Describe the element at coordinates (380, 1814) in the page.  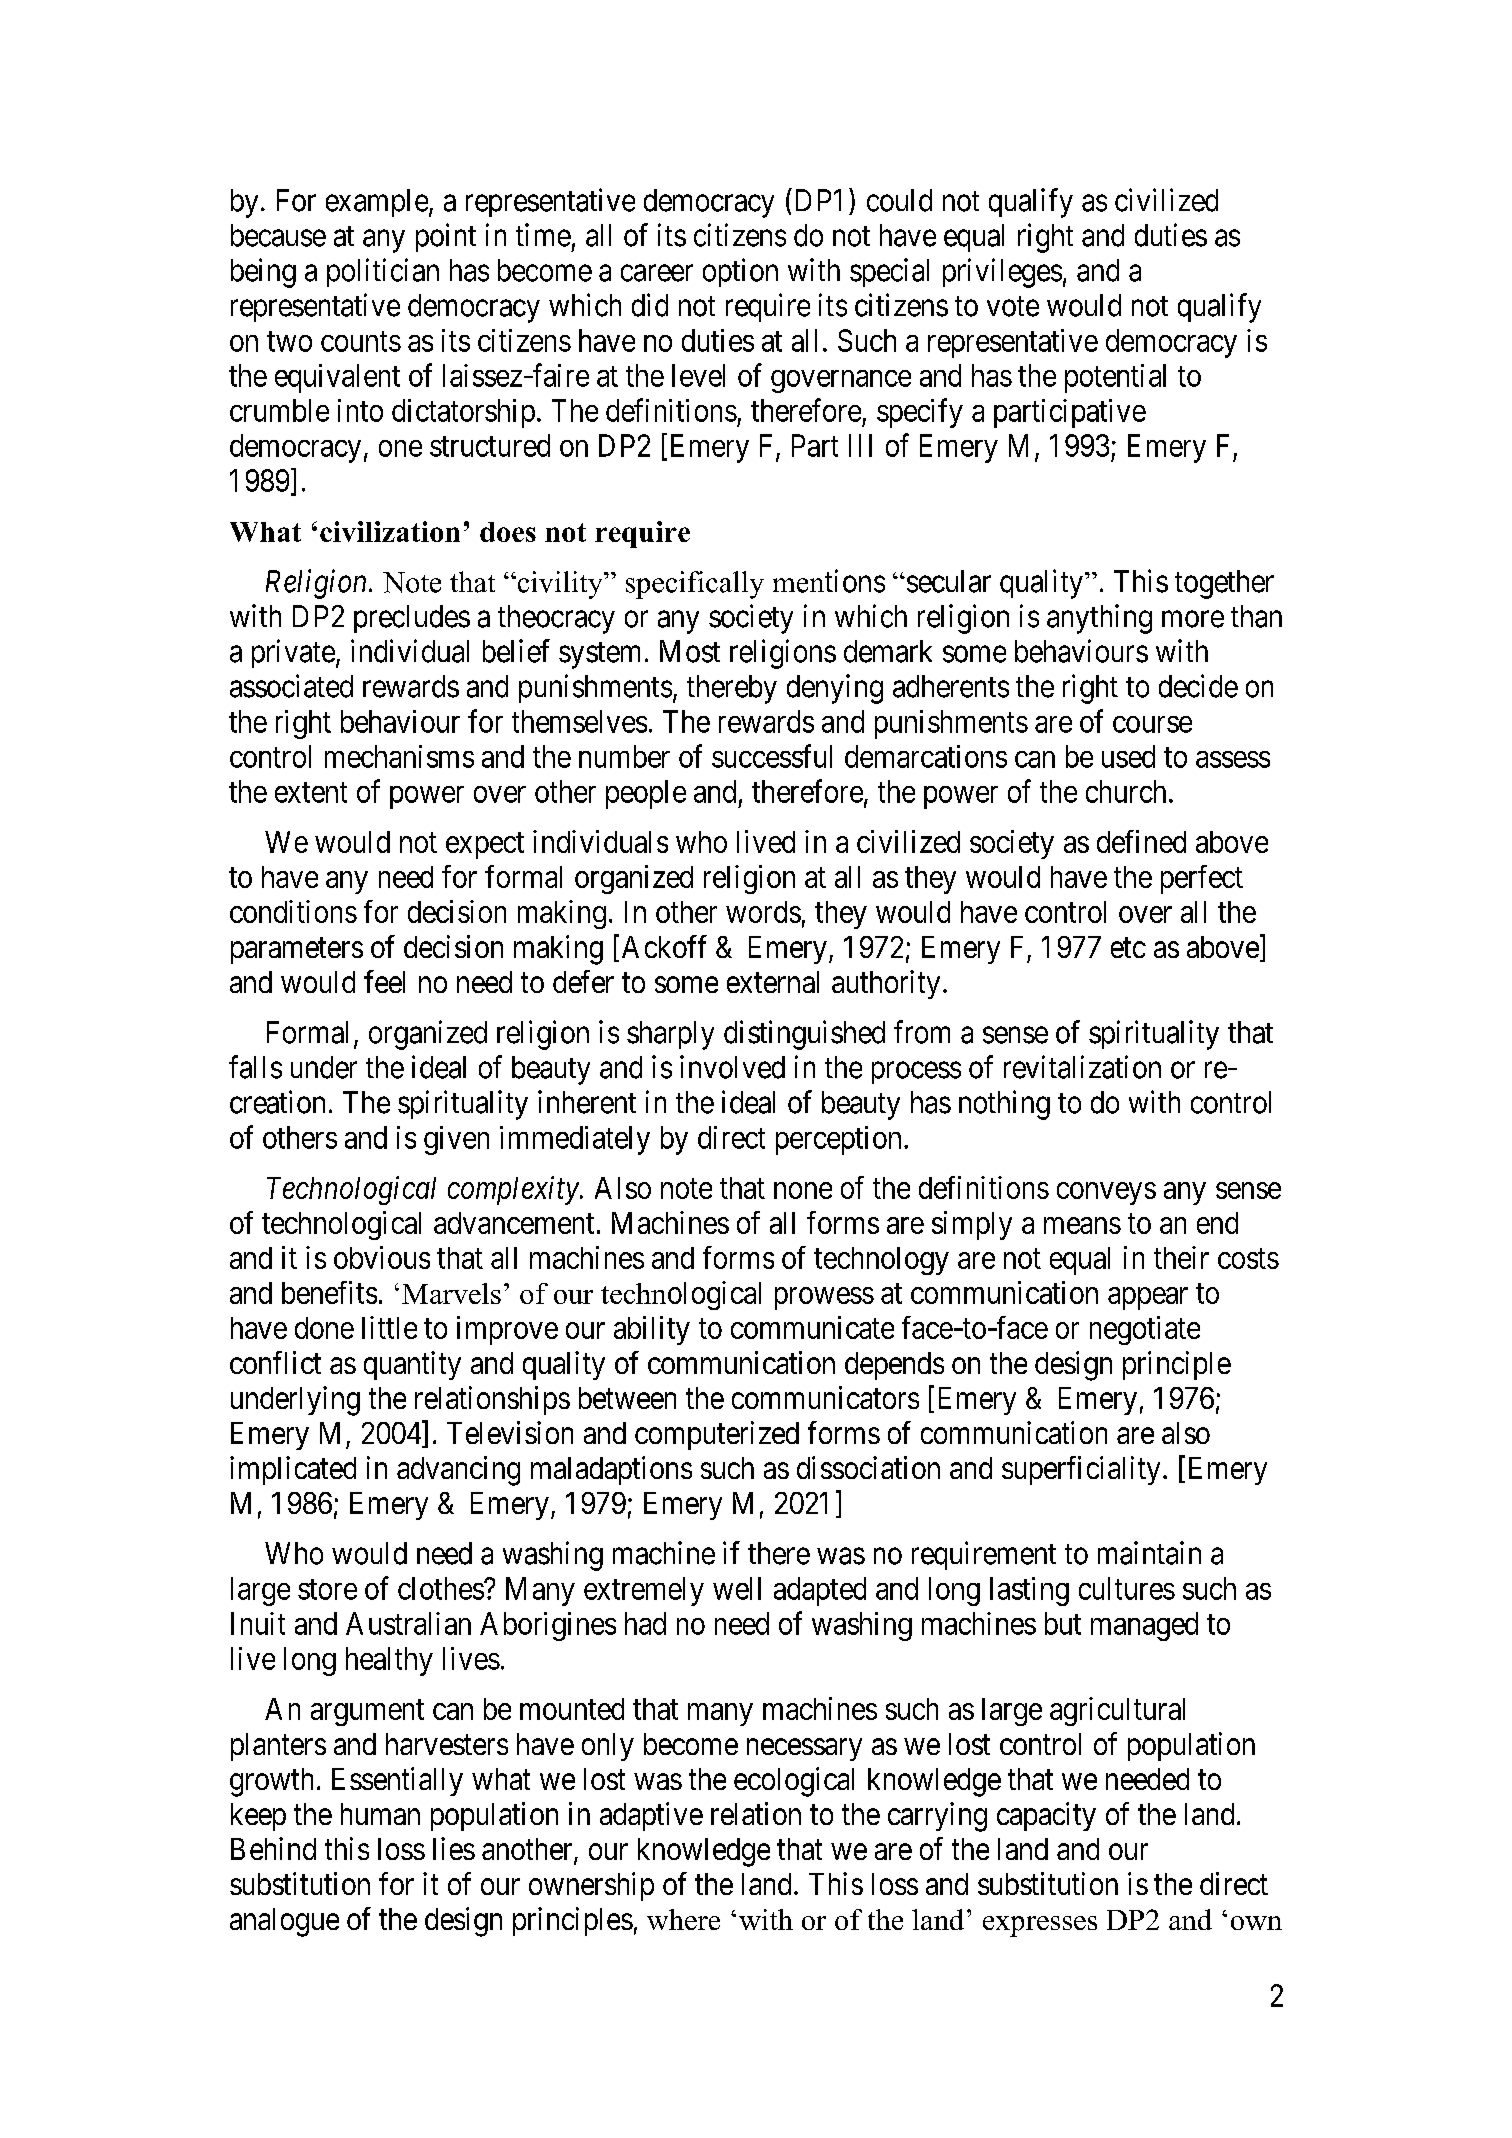
I see `human` at that location.
